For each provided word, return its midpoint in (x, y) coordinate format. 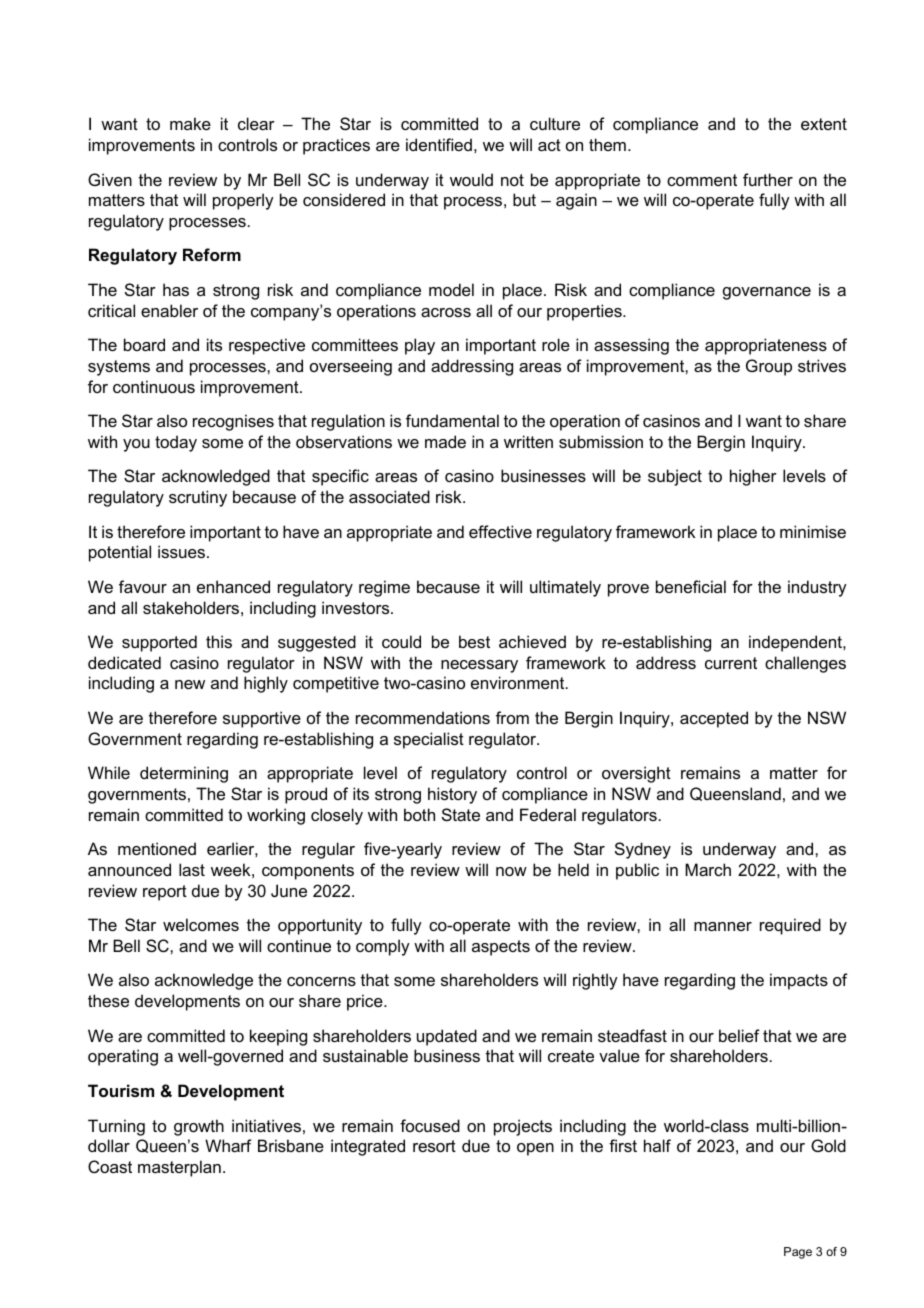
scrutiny (198, 498)
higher (753, 477)
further (768, 179)
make (190, 123)
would (471, 179)
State (461, 814)
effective (500, 531)
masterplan (179, 1168)
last (192, 869)
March (708, 869)
